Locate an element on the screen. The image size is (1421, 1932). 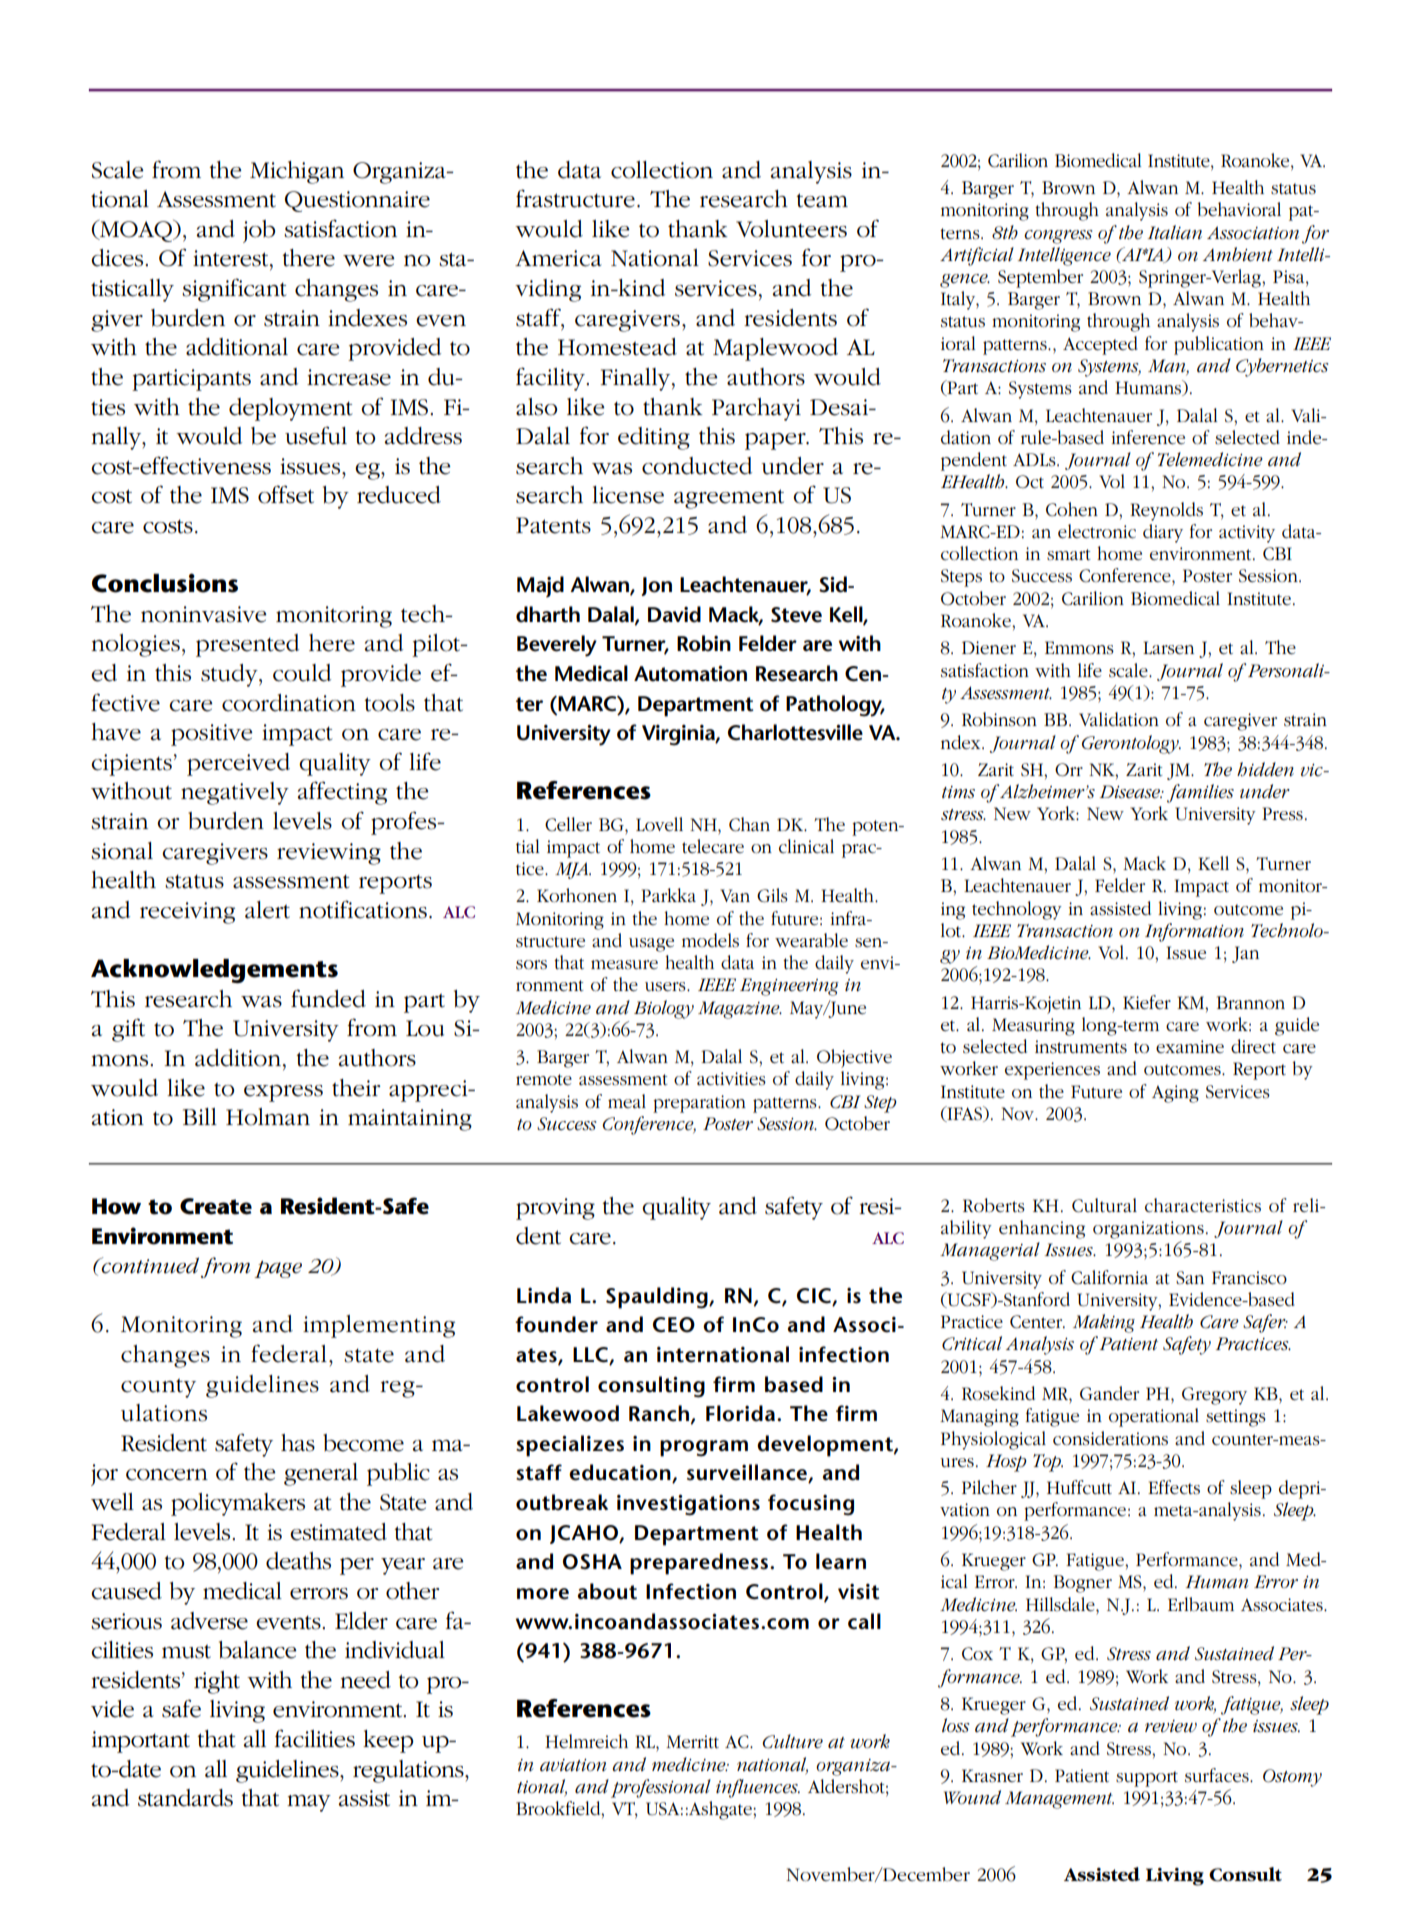
page is located at coordinates (278, 1269).
